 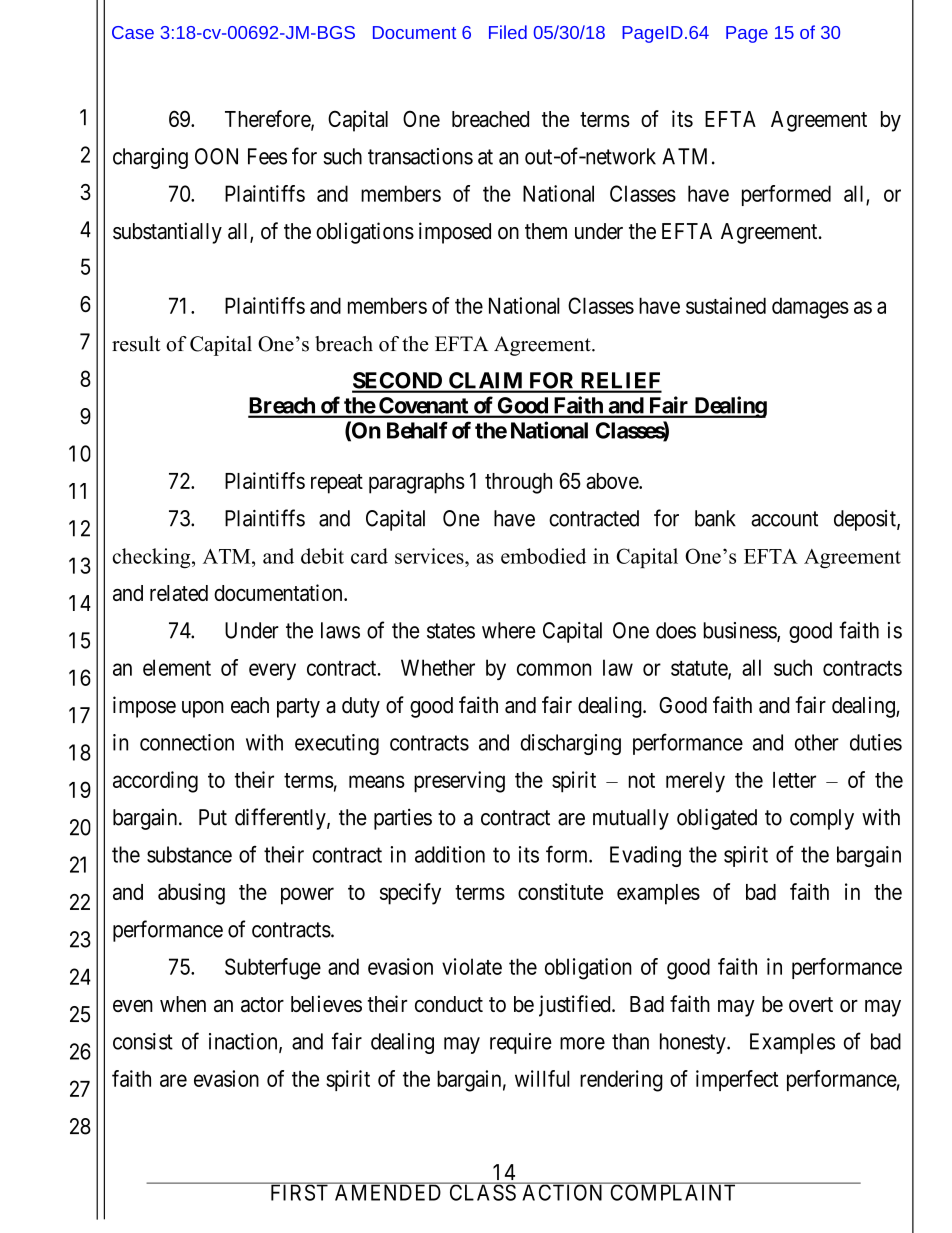 I want to click on Filed, so click(x=508, y=32).
